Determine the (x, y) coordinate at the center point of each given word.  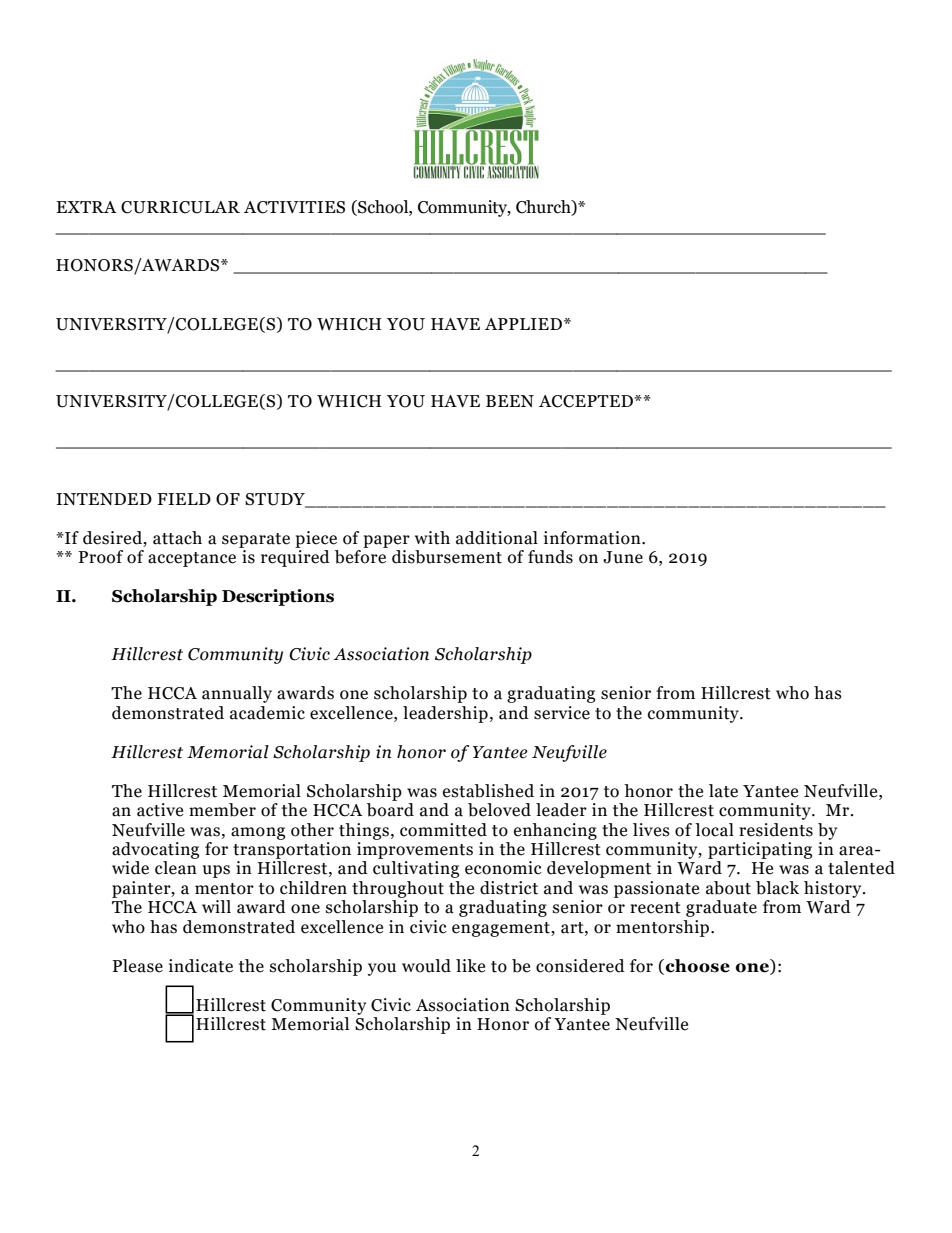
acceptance (192, 559)
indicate (201, 966)
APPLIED (523, 324)
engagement (502, 929)
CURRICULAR (180, 207)
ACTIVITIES (294, 207)
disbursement (447, 557)
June (623, 557)
